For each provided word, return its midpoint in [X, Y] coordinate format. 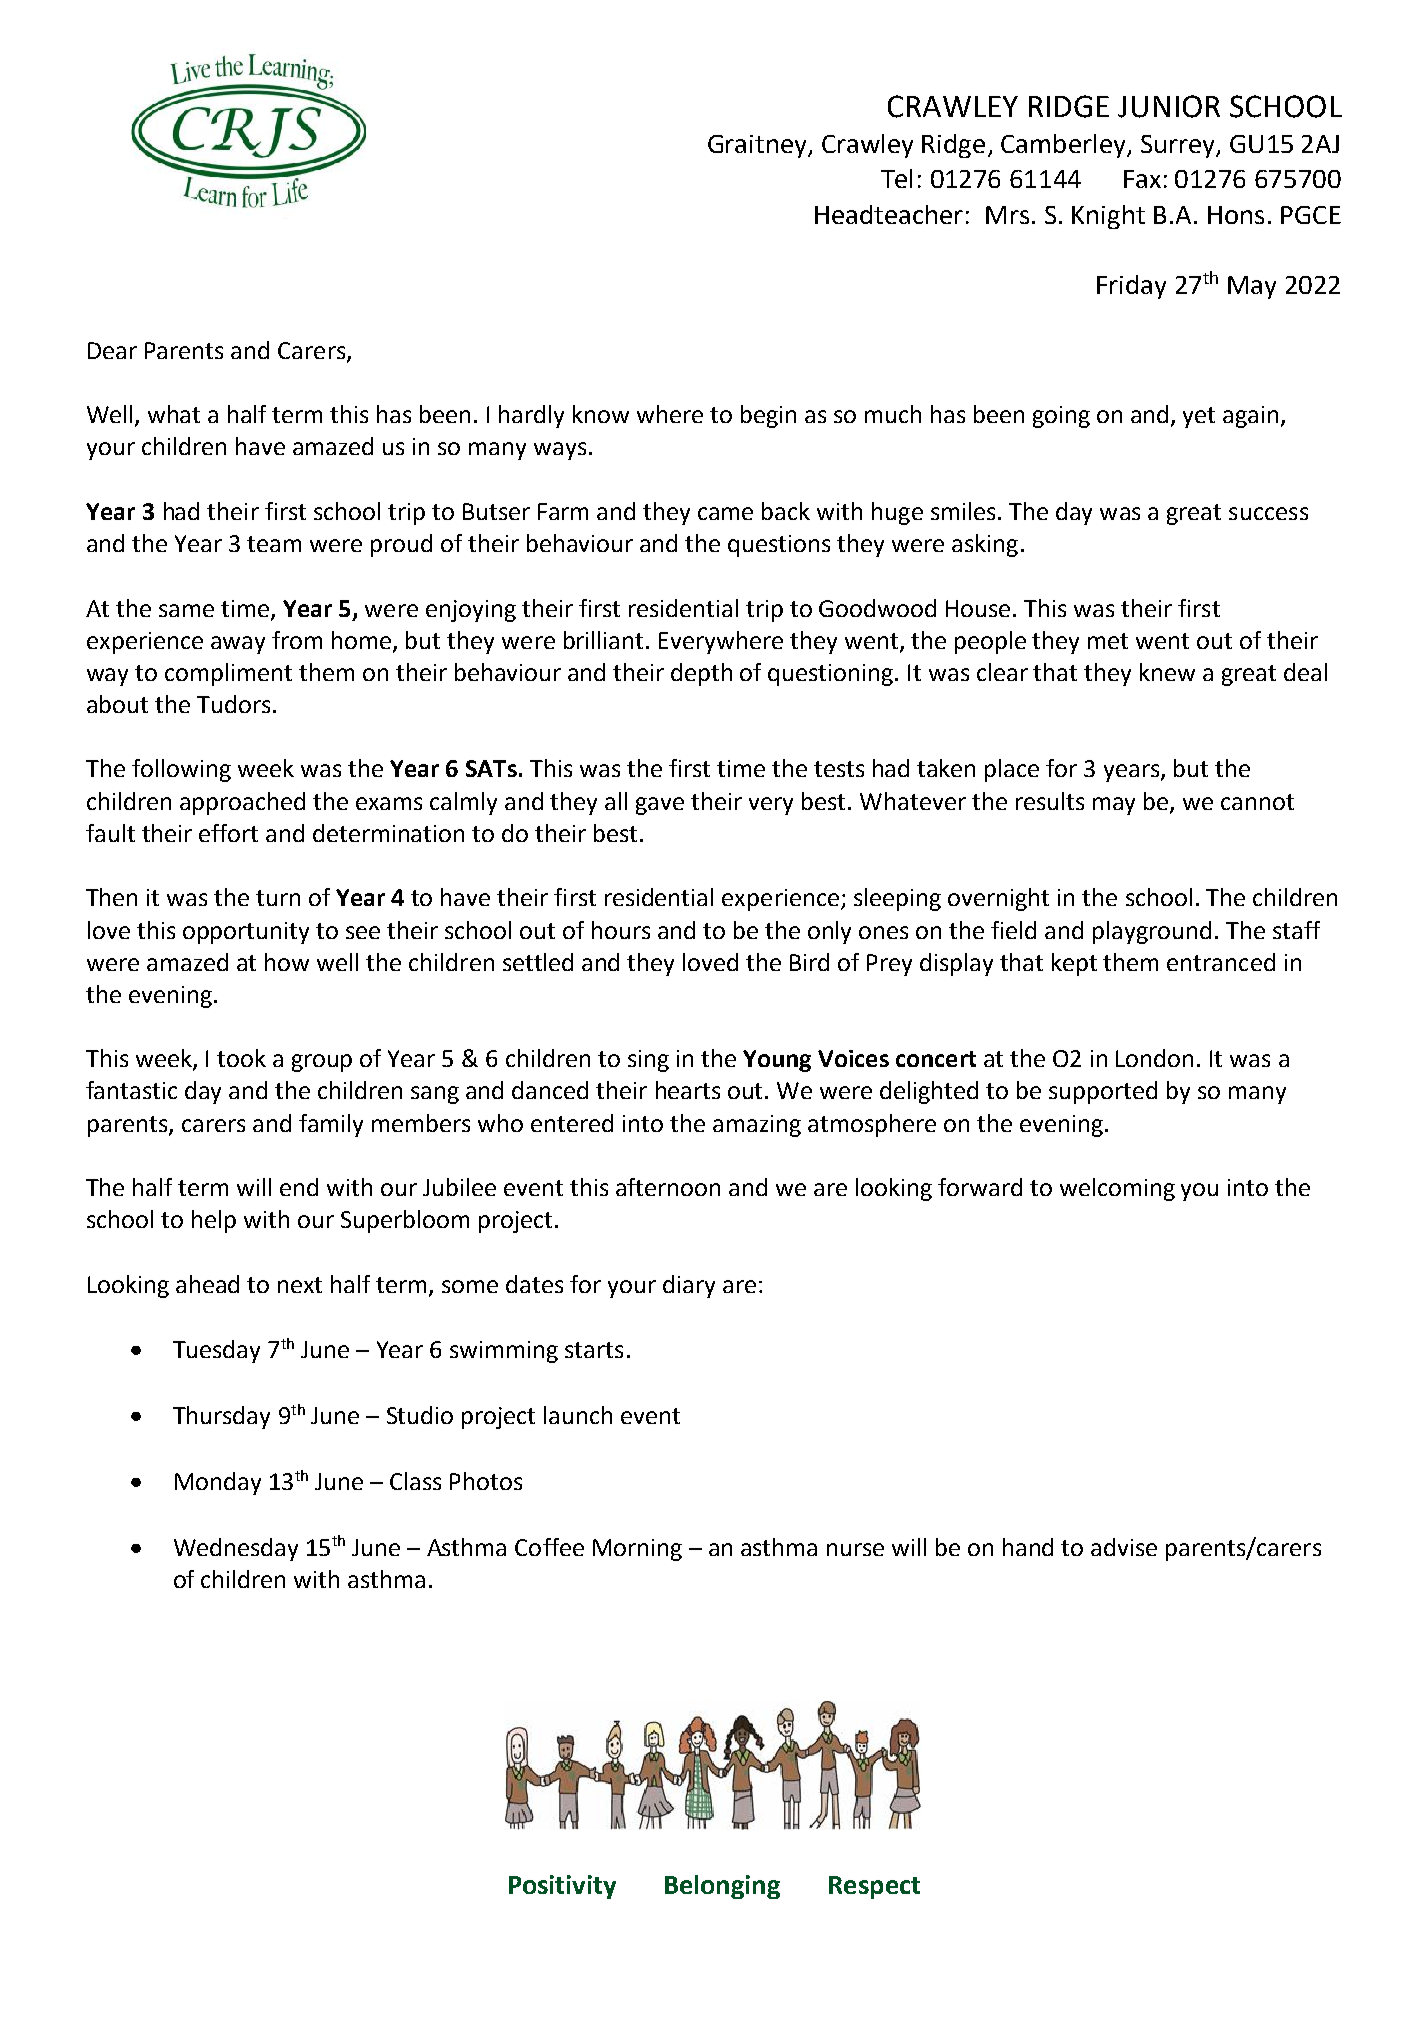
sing [648, 1061]
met [1108, 641]
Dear [112, 350]
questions [779, 546]
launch [578, 1415]
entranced [1221, 962]
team [274, 544]
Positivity [562, 1887]
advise [1124, 1547]
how [287, 962]
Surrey [1179, 146]
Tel [896, 178]
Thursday [221, 1417]
